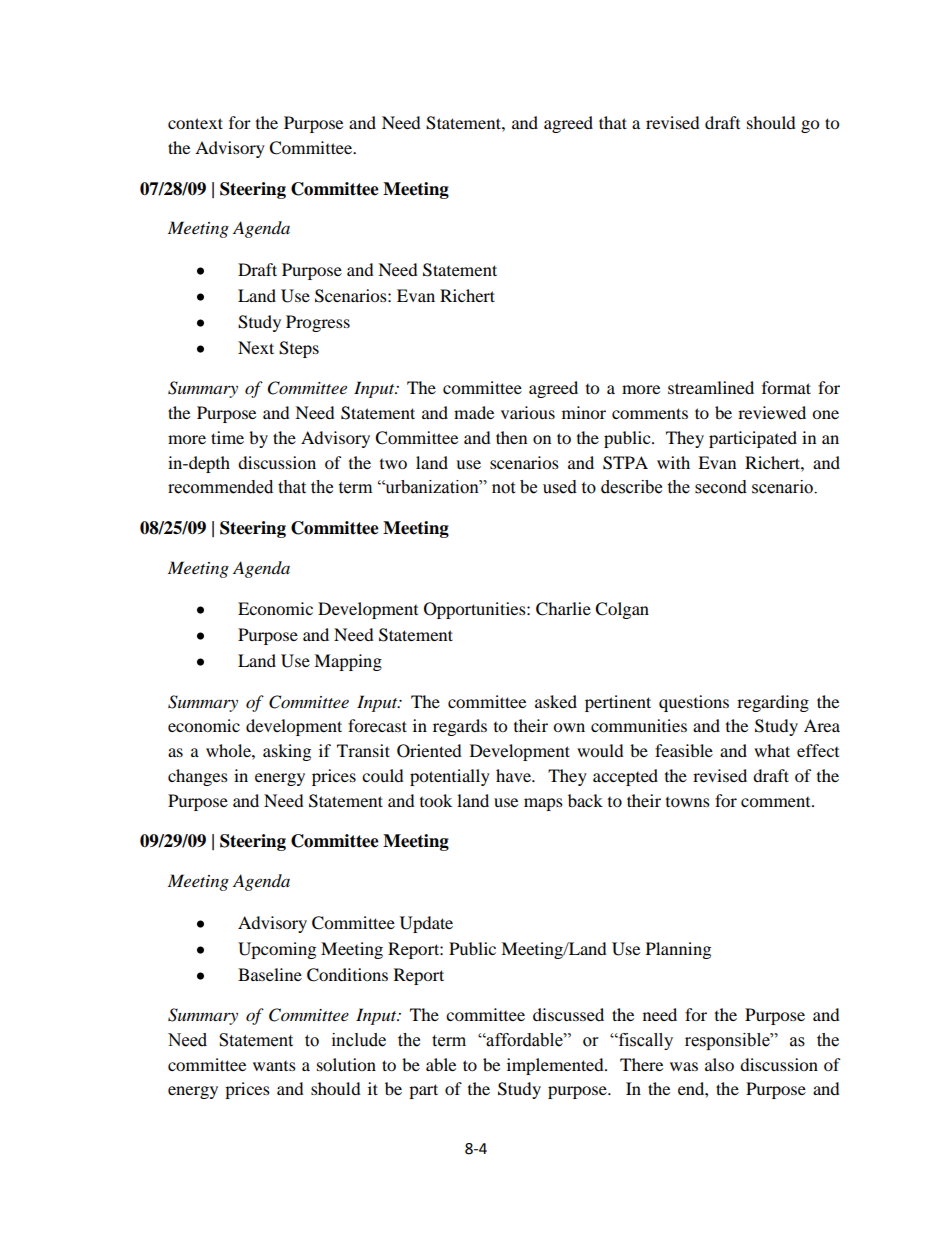 The height and width of the page is (1233, 952). What do you see at coordinates (195, 123) in the page?
I see `context` at bounding box center [195, 123].
